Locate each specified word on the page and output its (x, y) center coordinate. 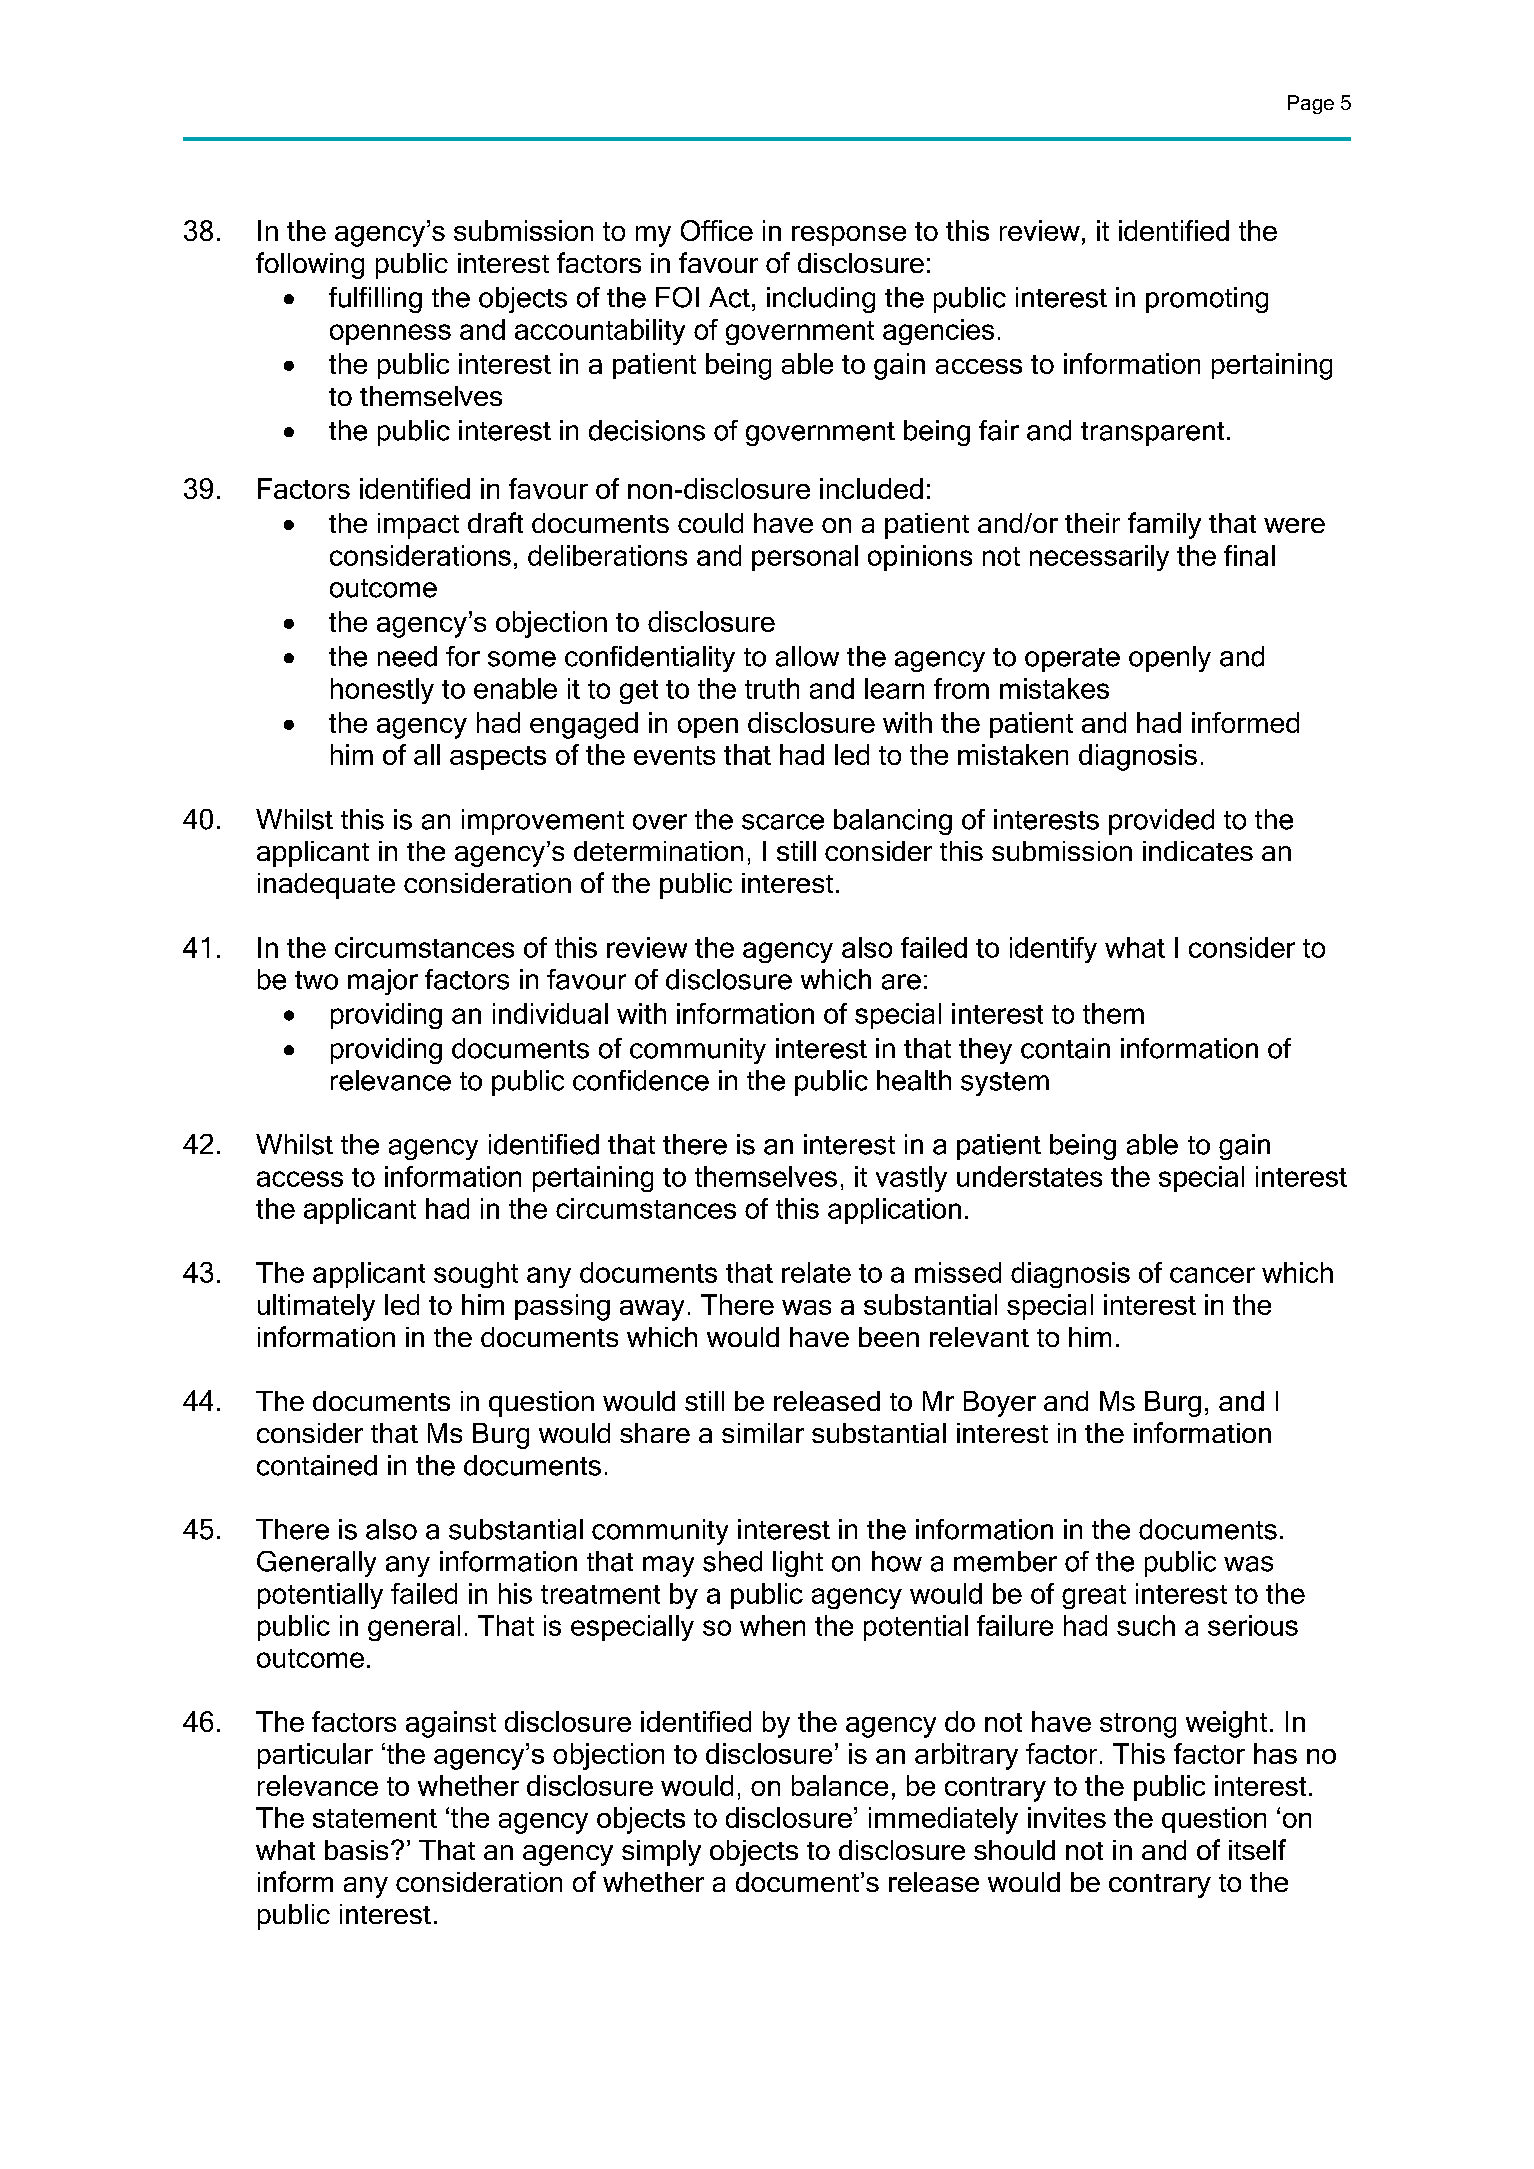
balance (840, 1785)
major (383, 982)
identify (1053, 950)
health (914, 1080)
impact (418, 526)
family (1164, 525)
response (849, 236)
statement (375, 1818)
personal (805, 558)
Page (1311, 104)
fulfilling (375, 300)
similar (763, 1433)
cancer (1212, 1275)
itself (1257, 1849)
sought (476, 1275)
